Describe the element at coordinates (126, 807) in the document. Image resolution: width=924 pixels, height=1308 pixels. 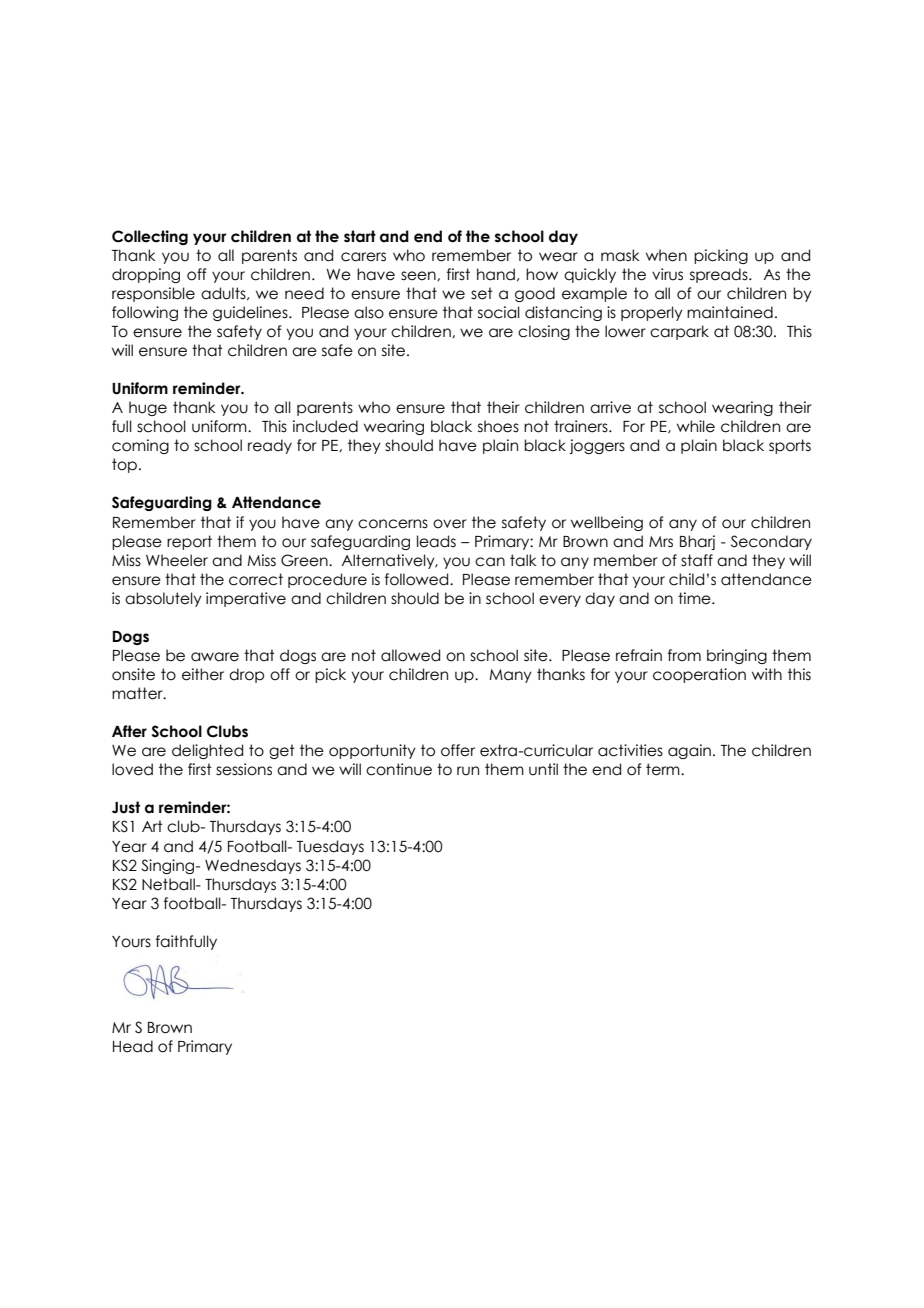
I see `Just` at that location.
